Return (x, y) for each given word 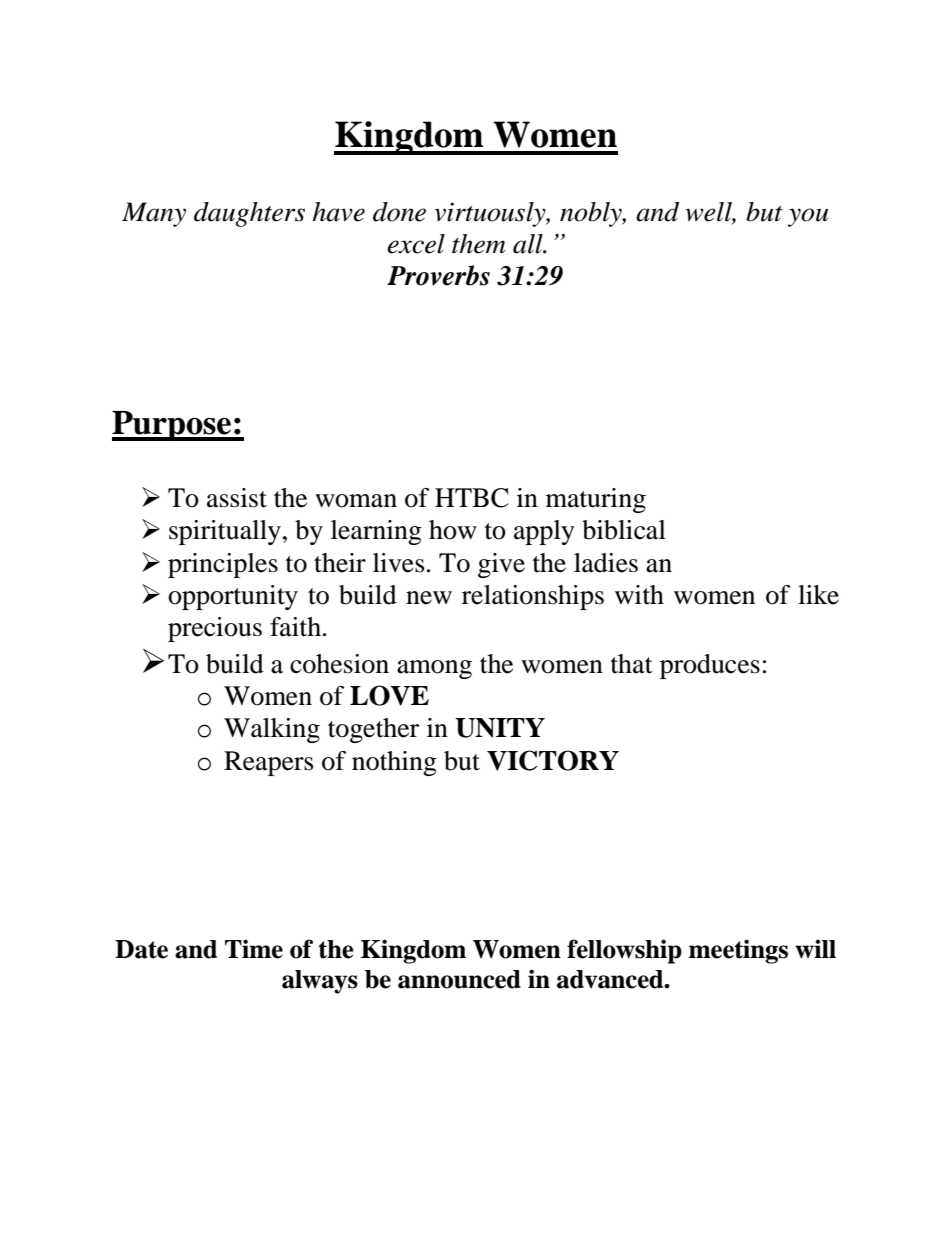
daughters (249, 214)
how (453, 530)
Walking (272, 730)
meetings (738, 951)
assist (237, 498)
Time (254, 949)
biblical (624, 530)
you (808, 217)
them (479, 244)
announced (459, 979)
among (434, 669)
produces (710, 666)
